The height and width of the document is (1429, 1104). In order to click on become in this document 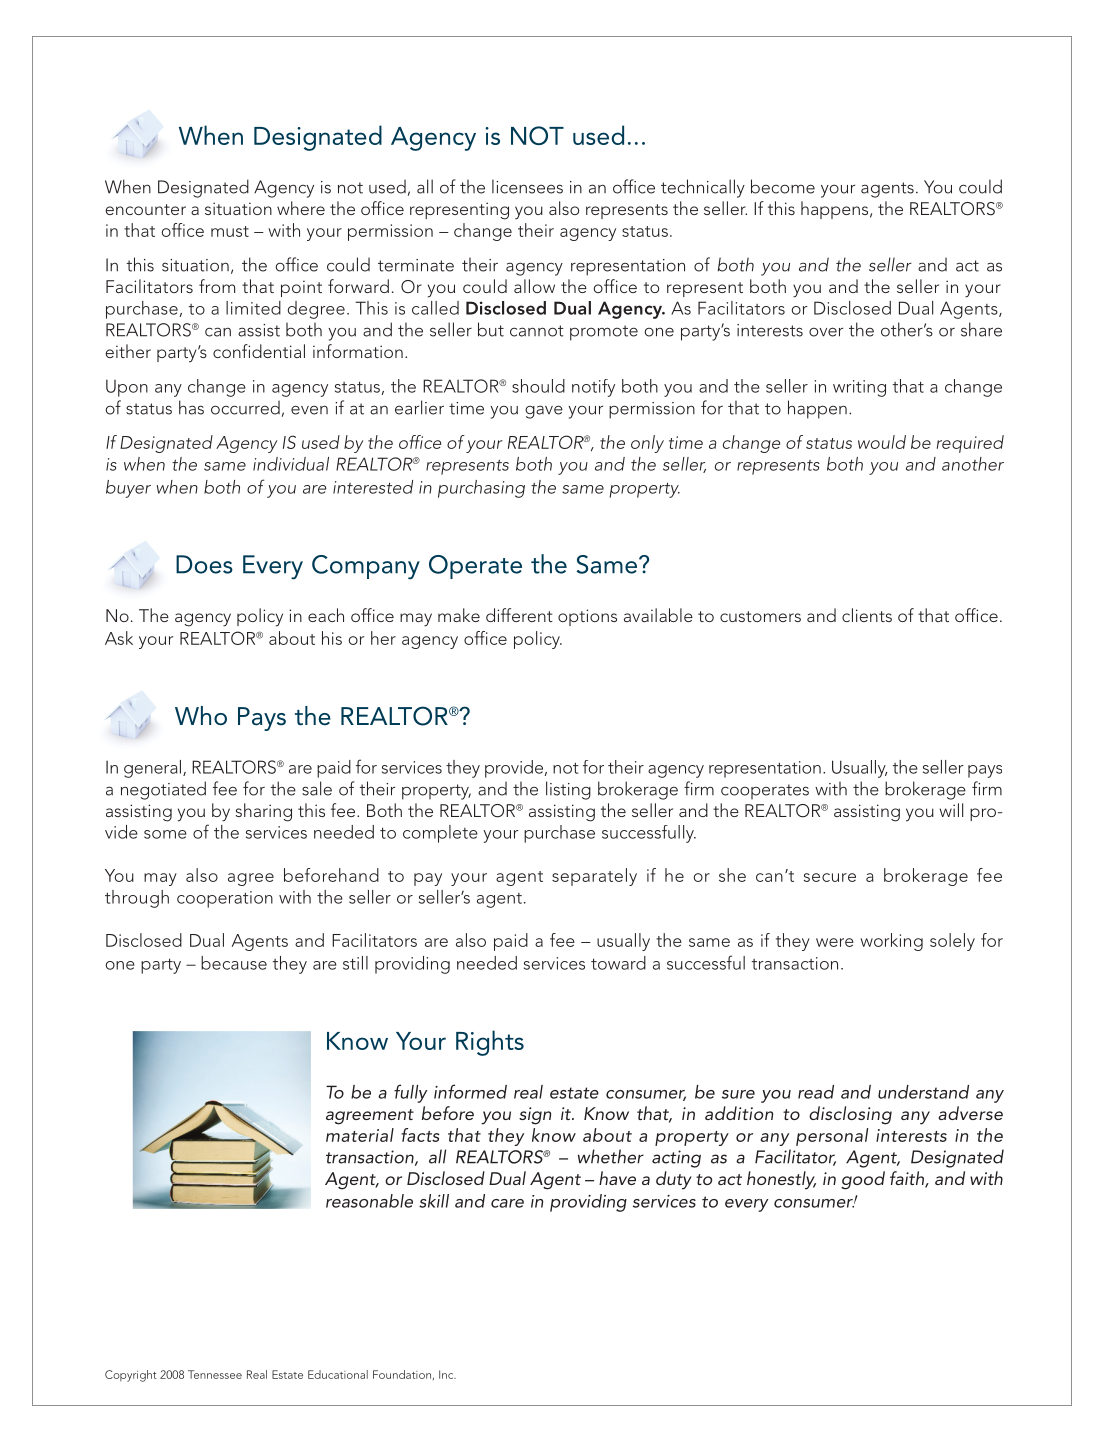, I will do `click(783, 186)`.
